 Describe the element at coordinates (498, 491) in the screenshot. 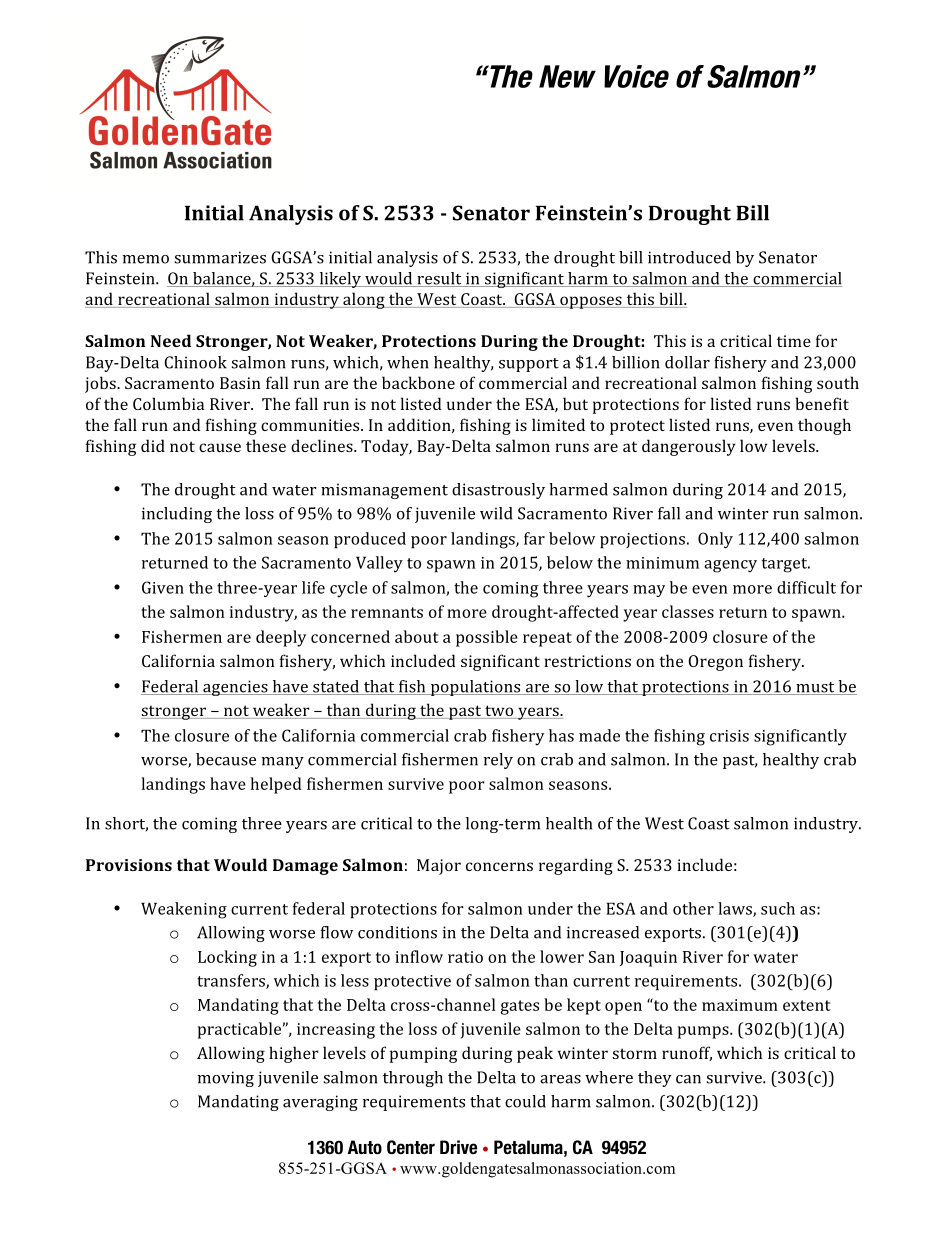

I see `disastrously` at that location.
